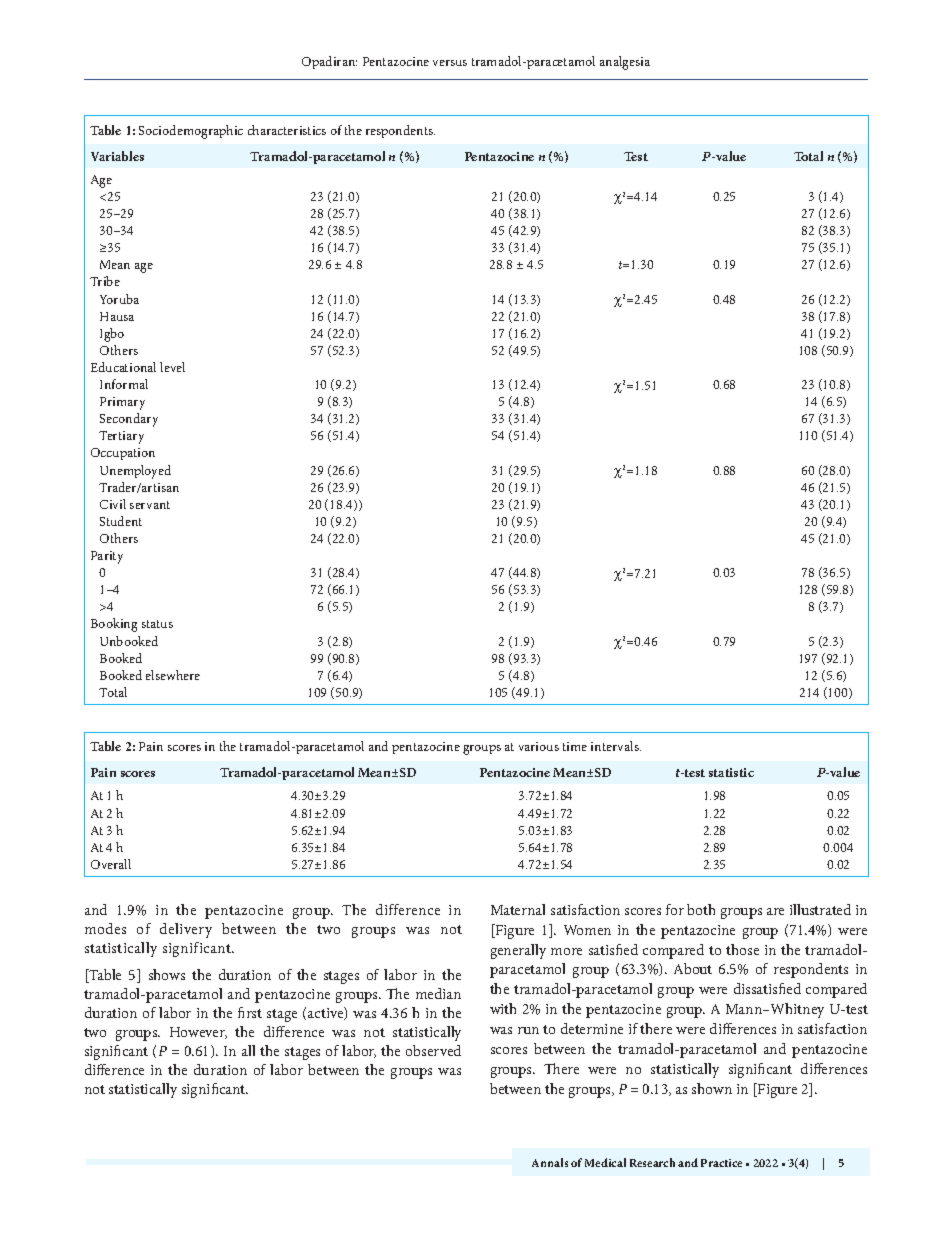 The height and width of the screenshot is (1233, 952). I want to click on versus, so click(450, 63).
